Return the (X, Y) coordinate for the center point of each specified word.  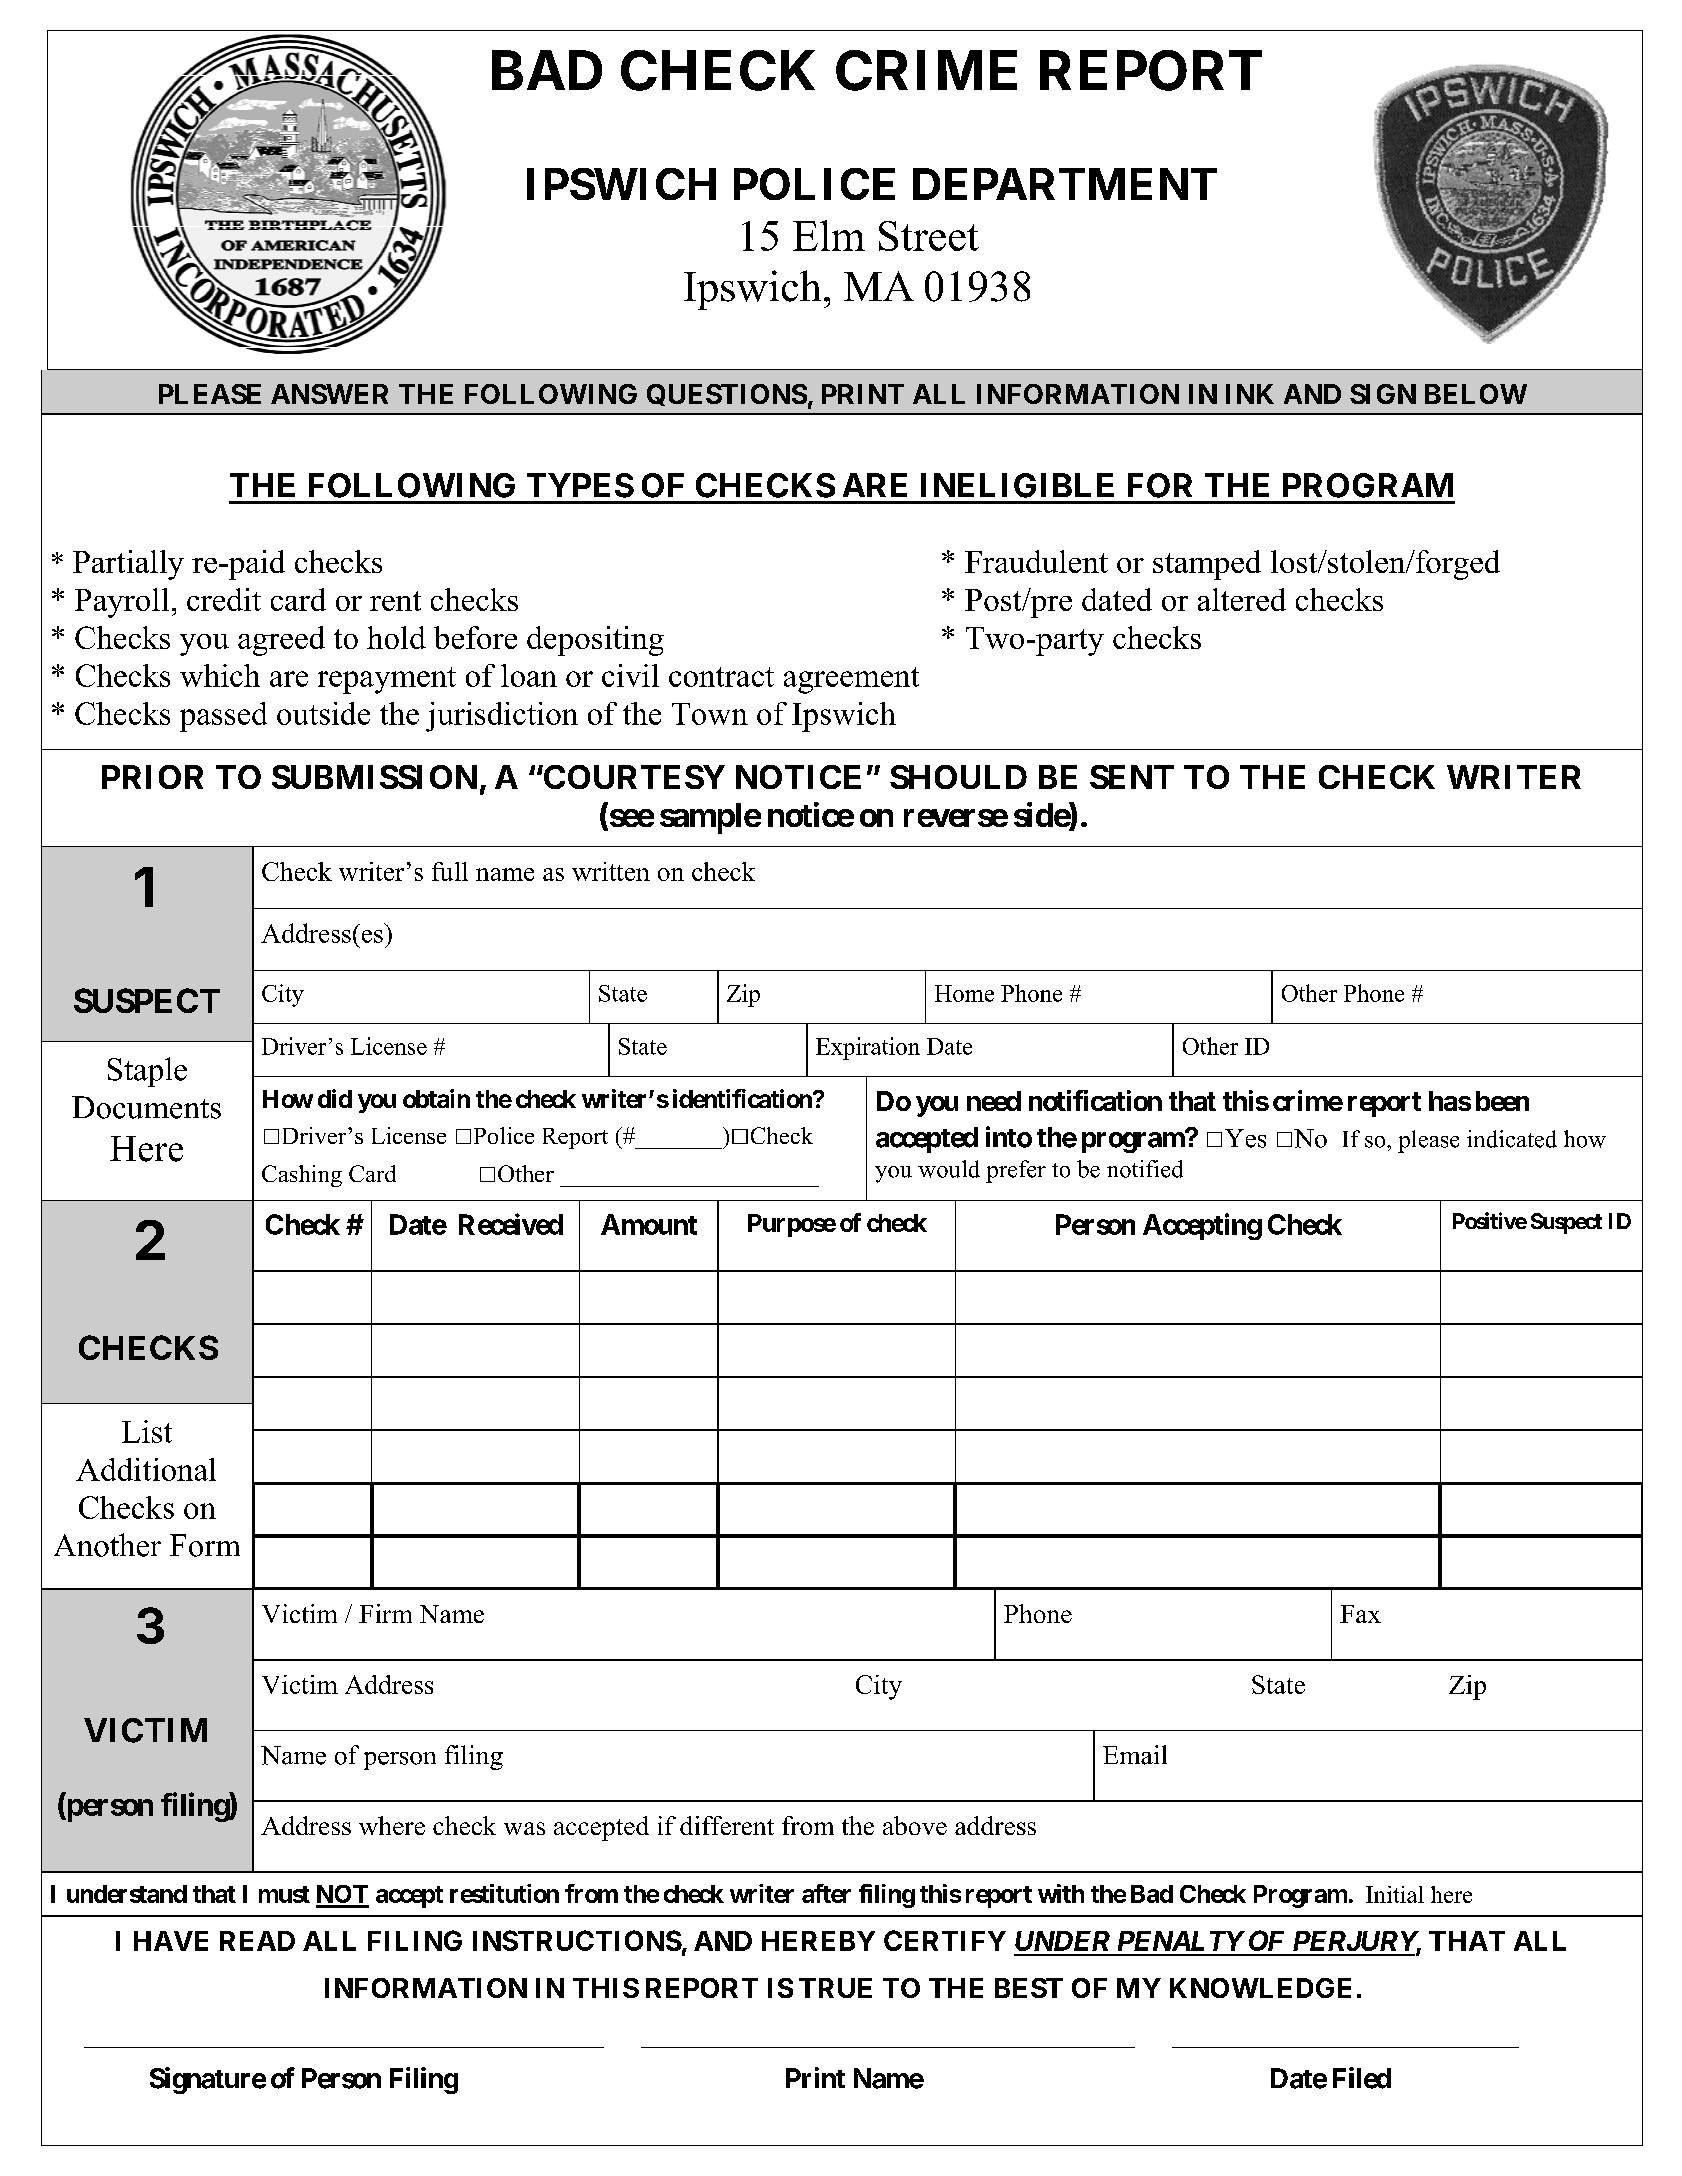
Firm (385, 1613)
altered (1242, 599)
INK (1250, 394)
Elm (829, 235)
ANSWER (329, 394)
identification (743, 1098)
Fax (1360, 1614)
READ (257, 1941)
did (335, 1098)
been (1502, 1101)
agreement (851, 680)
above (915, 1825)
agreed (281, 641)
